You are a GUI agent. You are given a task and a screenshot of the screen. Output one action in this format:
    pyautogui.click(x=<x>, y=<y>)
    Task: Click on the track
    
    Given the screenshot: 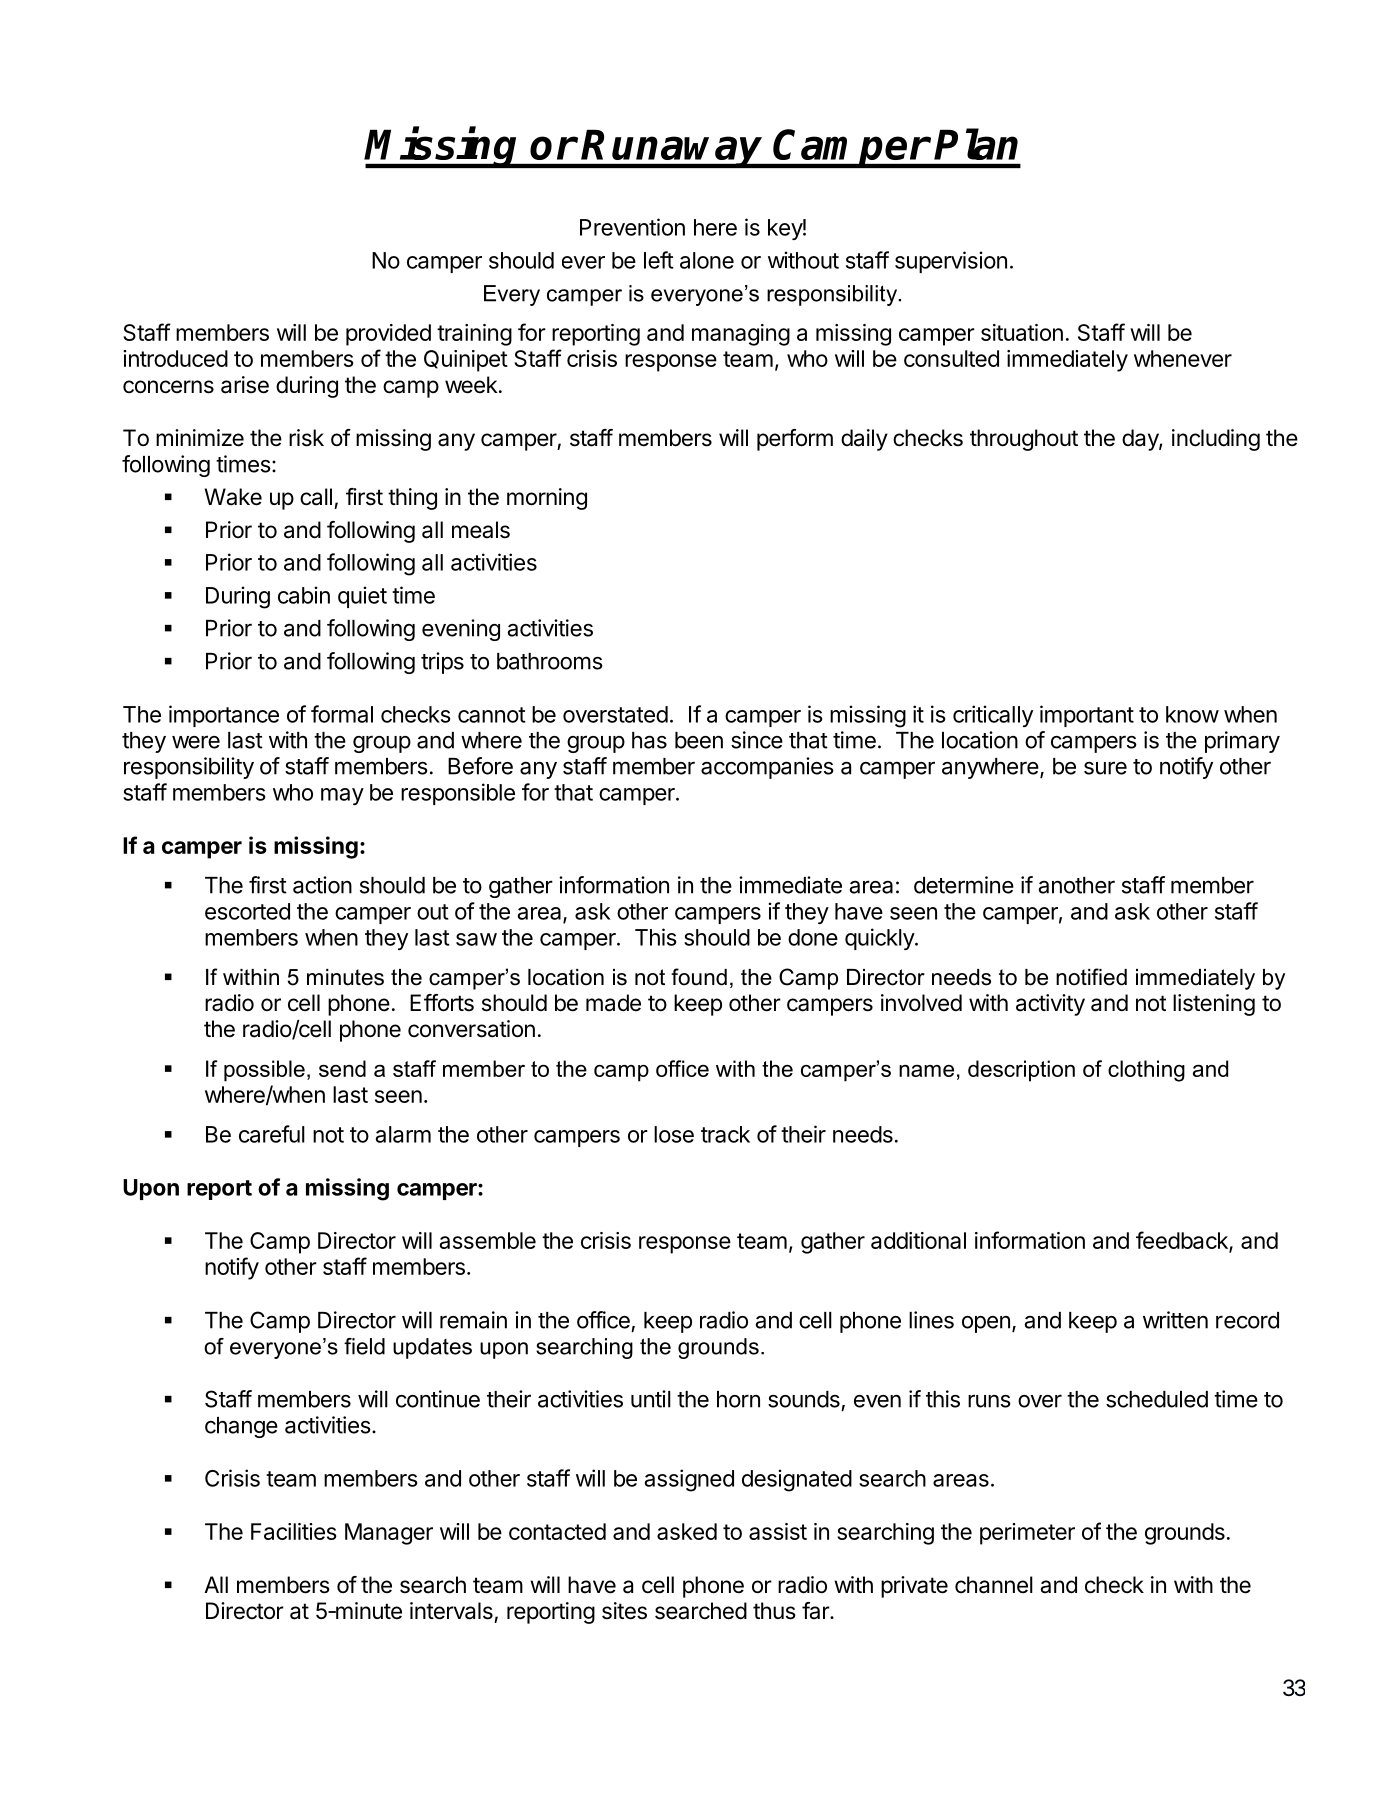 What is the action you would take?
    pyautogui.click(x=725, y=1134)
